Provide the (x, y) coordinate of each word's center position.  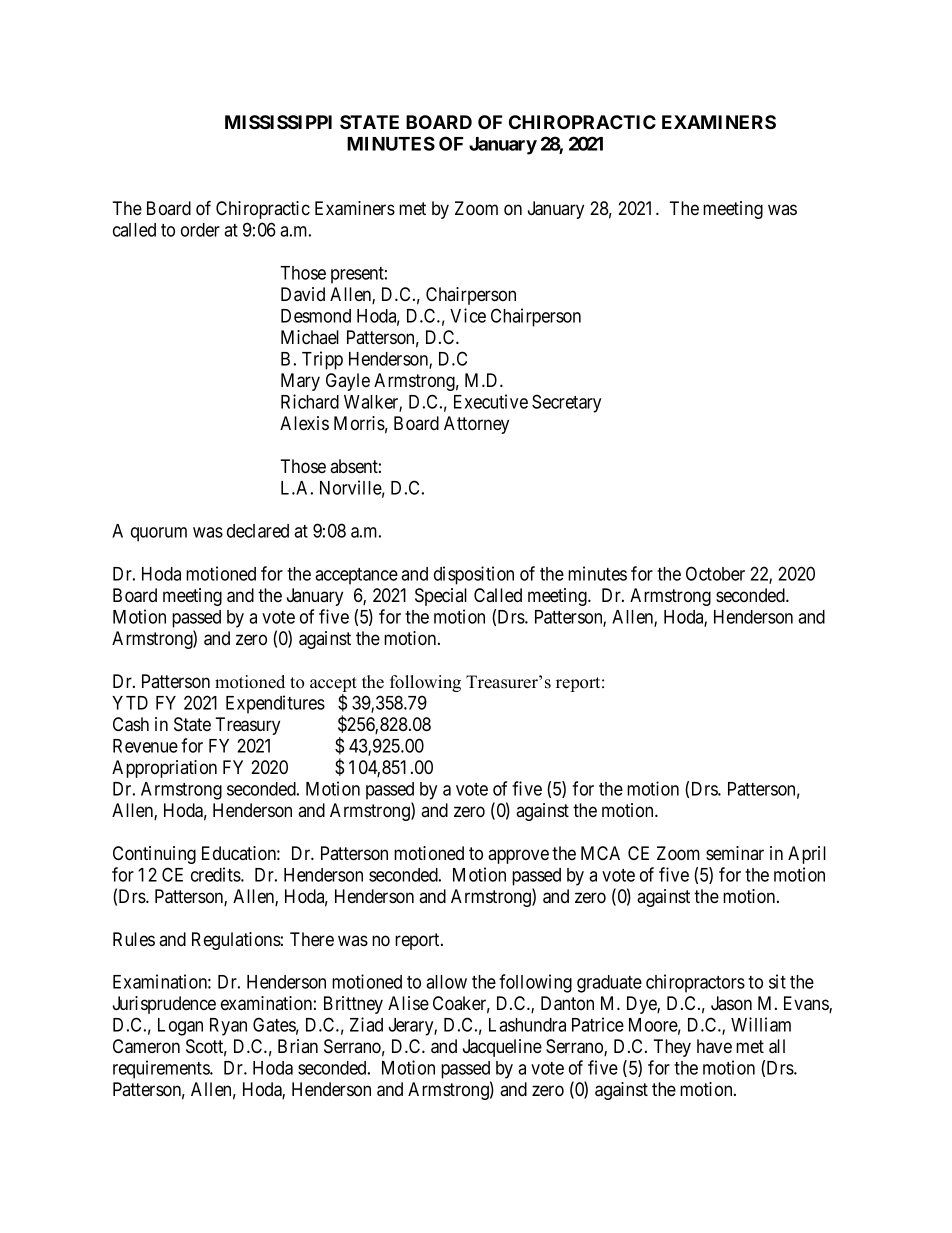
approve (518, 856)
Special (441, 597)
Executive (491, 401)
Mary (300, 382)
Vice (468, 315)
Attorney (476, 425)
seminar (735, 853)
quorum (159, 534)
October (715, 573)
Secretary (566, 403)
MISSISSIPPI (278, 122)
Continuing (154, 855)
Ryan (228, 1027)
